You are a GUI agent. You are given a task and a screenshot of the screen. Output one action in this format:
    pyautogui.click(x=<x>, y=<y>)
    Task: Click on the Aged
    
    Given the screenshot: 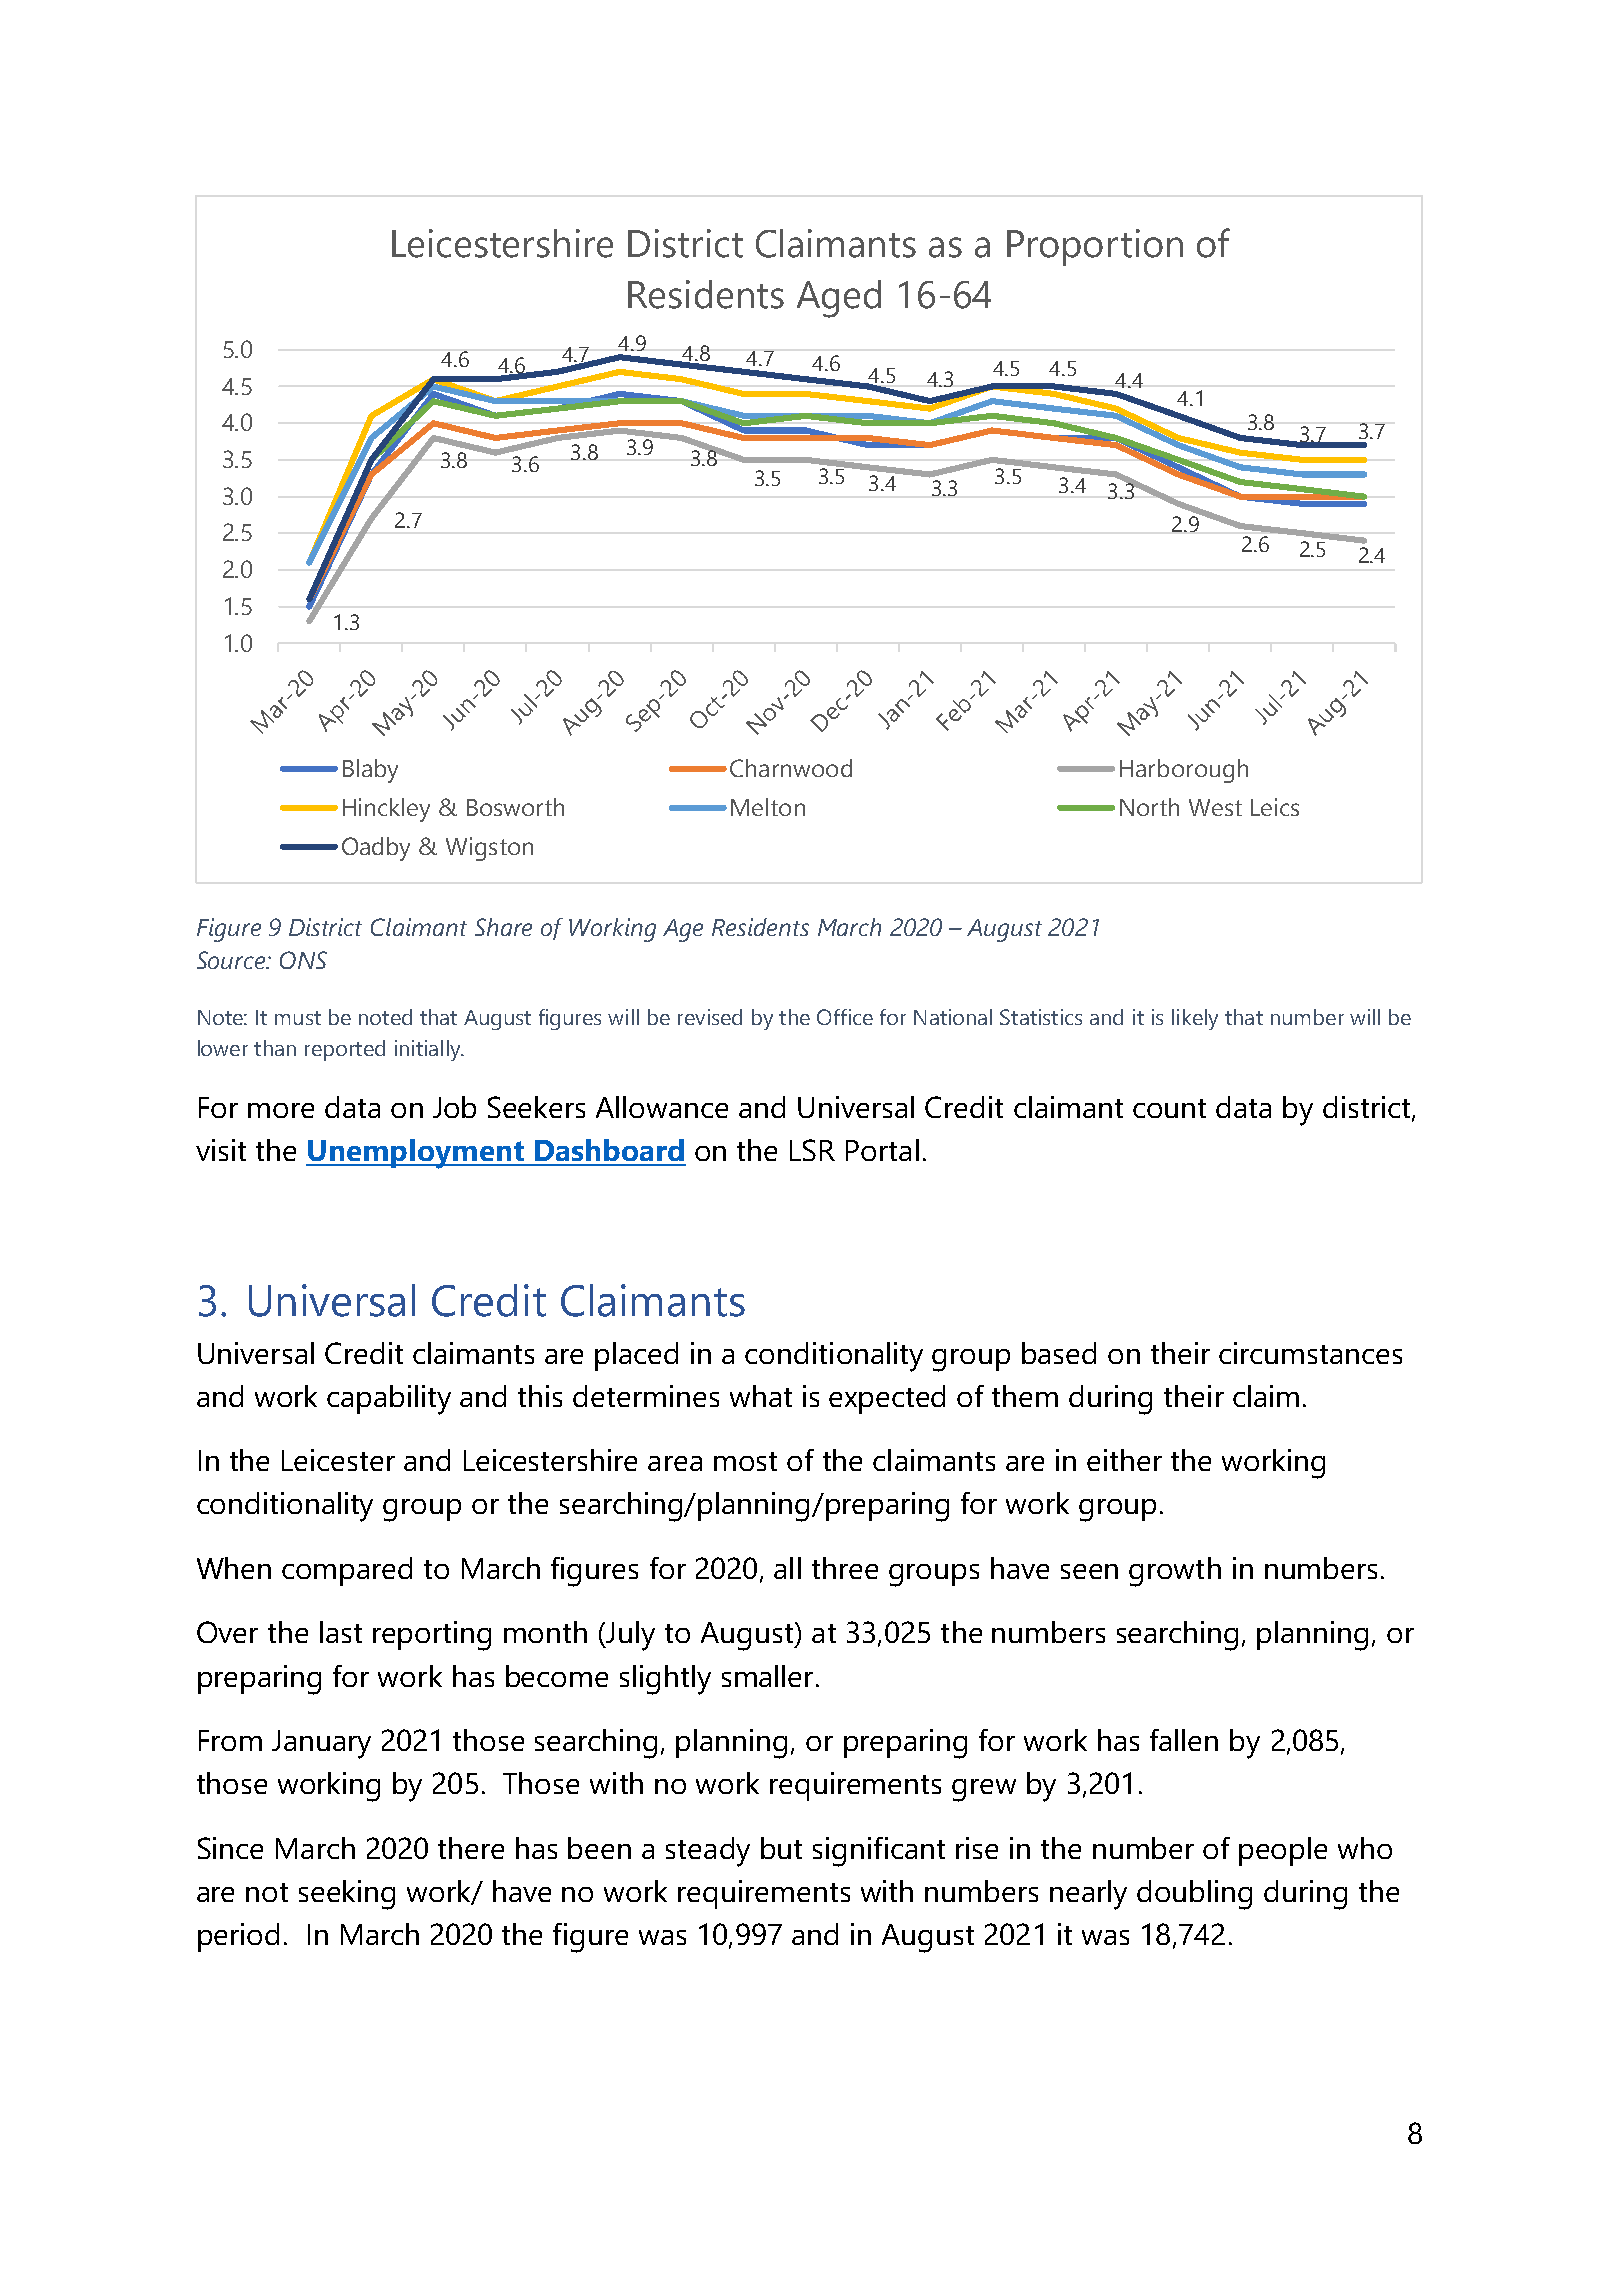 What is the action you would take?
    pyautogui.click(x=839, y=299)
